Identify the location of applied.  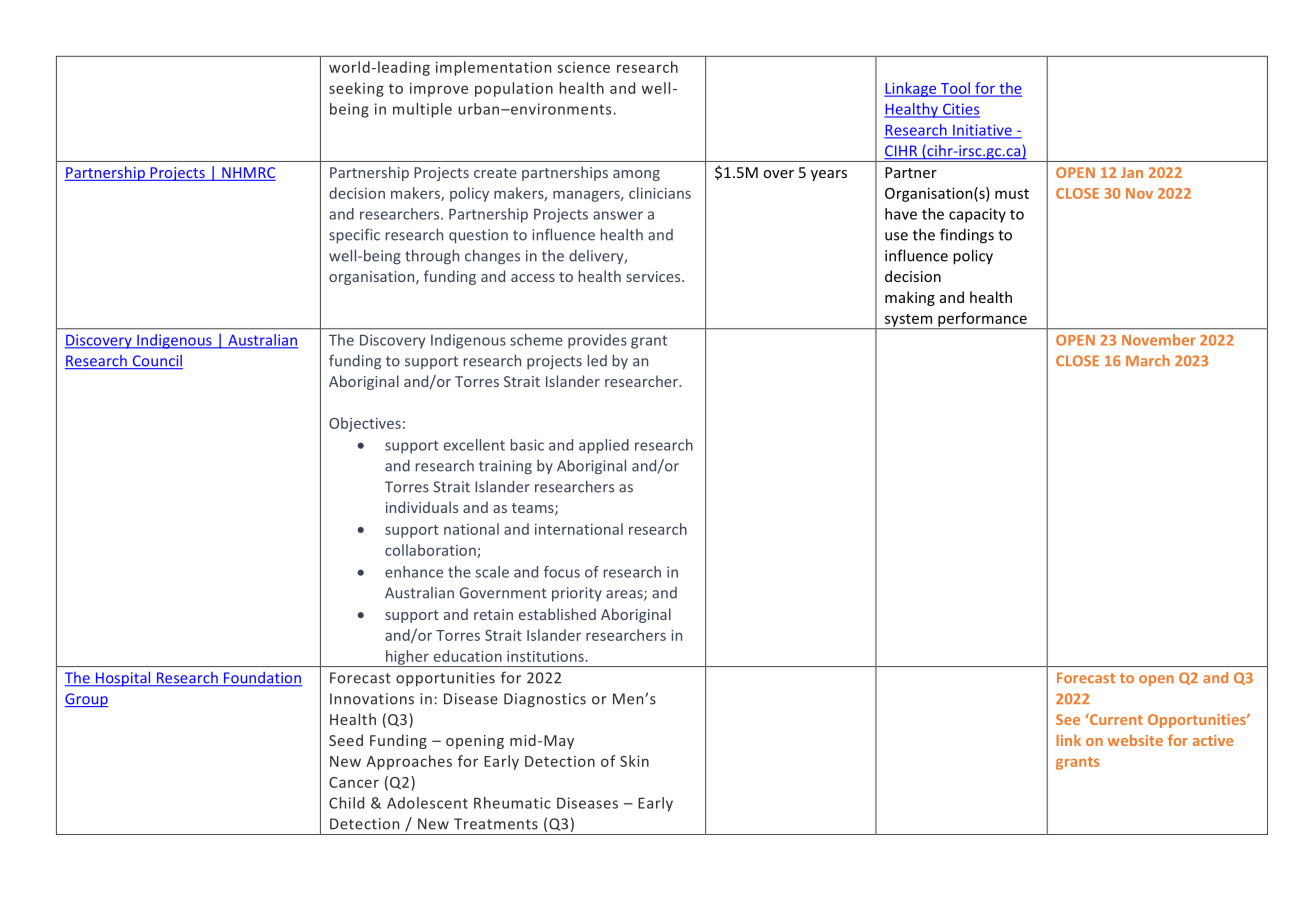
(604, 446).
